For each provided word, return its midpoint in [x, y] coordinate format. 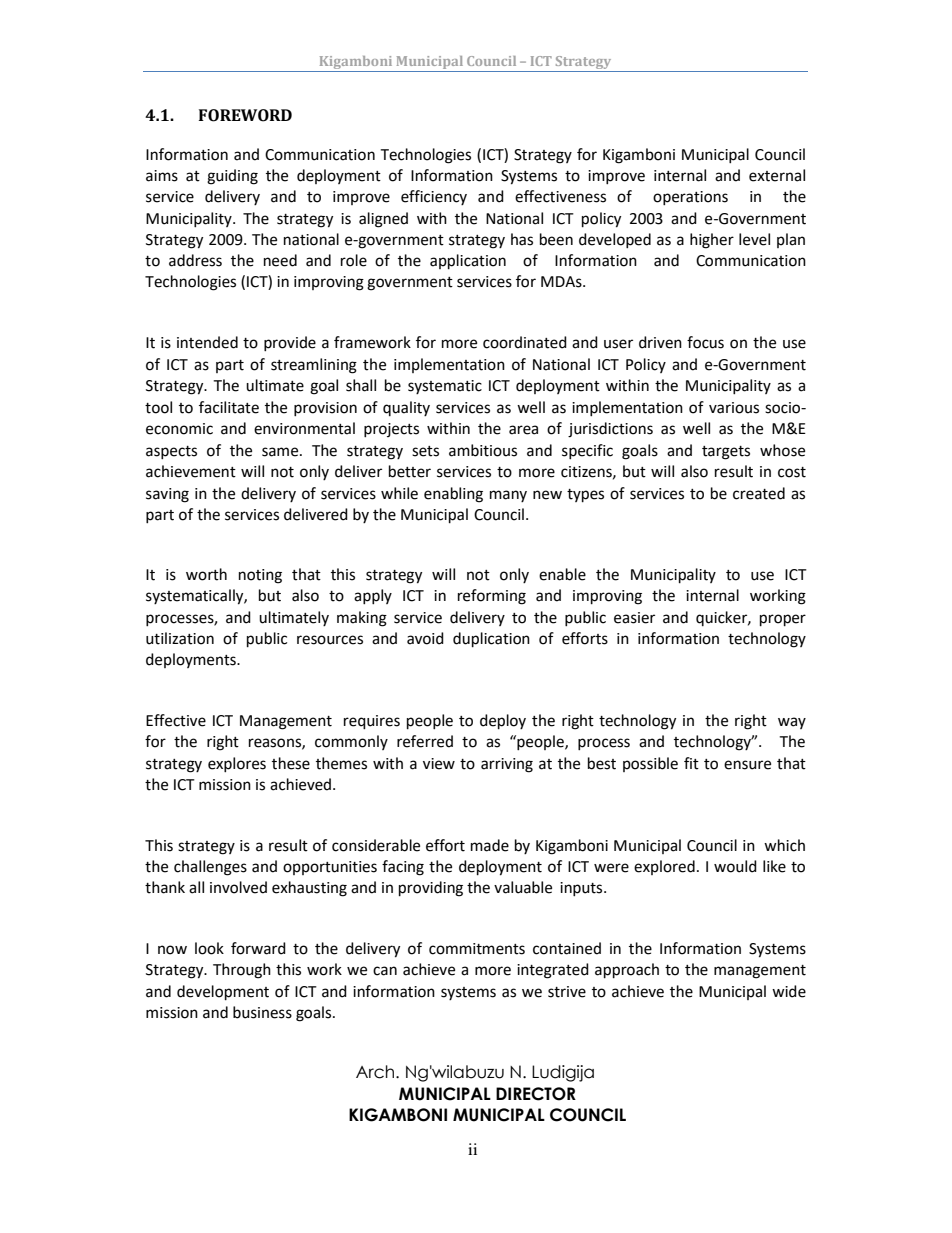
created [759, 493]
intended [207, 342]
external [777, 175]
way [792, 723]
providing [431, 889]
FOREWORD [245, 115]
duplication [491, 640]
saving [167, 495]
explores [237, 764]
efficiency [434, 197]
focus [705, 342]
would [735, 866]
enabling [453, 495]
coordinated [525, 342]
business [262, 1012]
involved [238, 887]
